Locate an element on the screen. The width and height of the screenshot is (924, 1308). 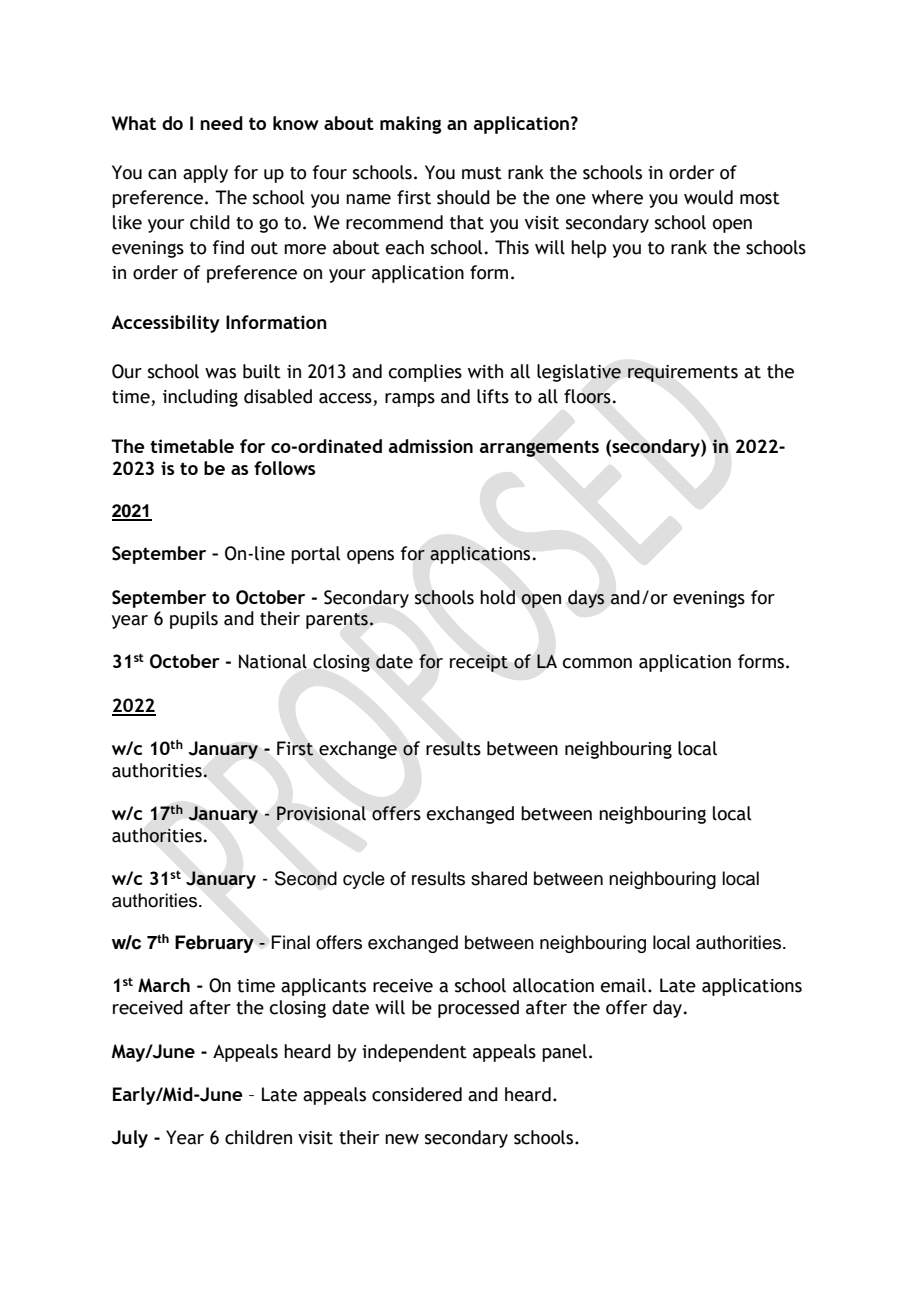
follows is located at coordinates (284, 468).
